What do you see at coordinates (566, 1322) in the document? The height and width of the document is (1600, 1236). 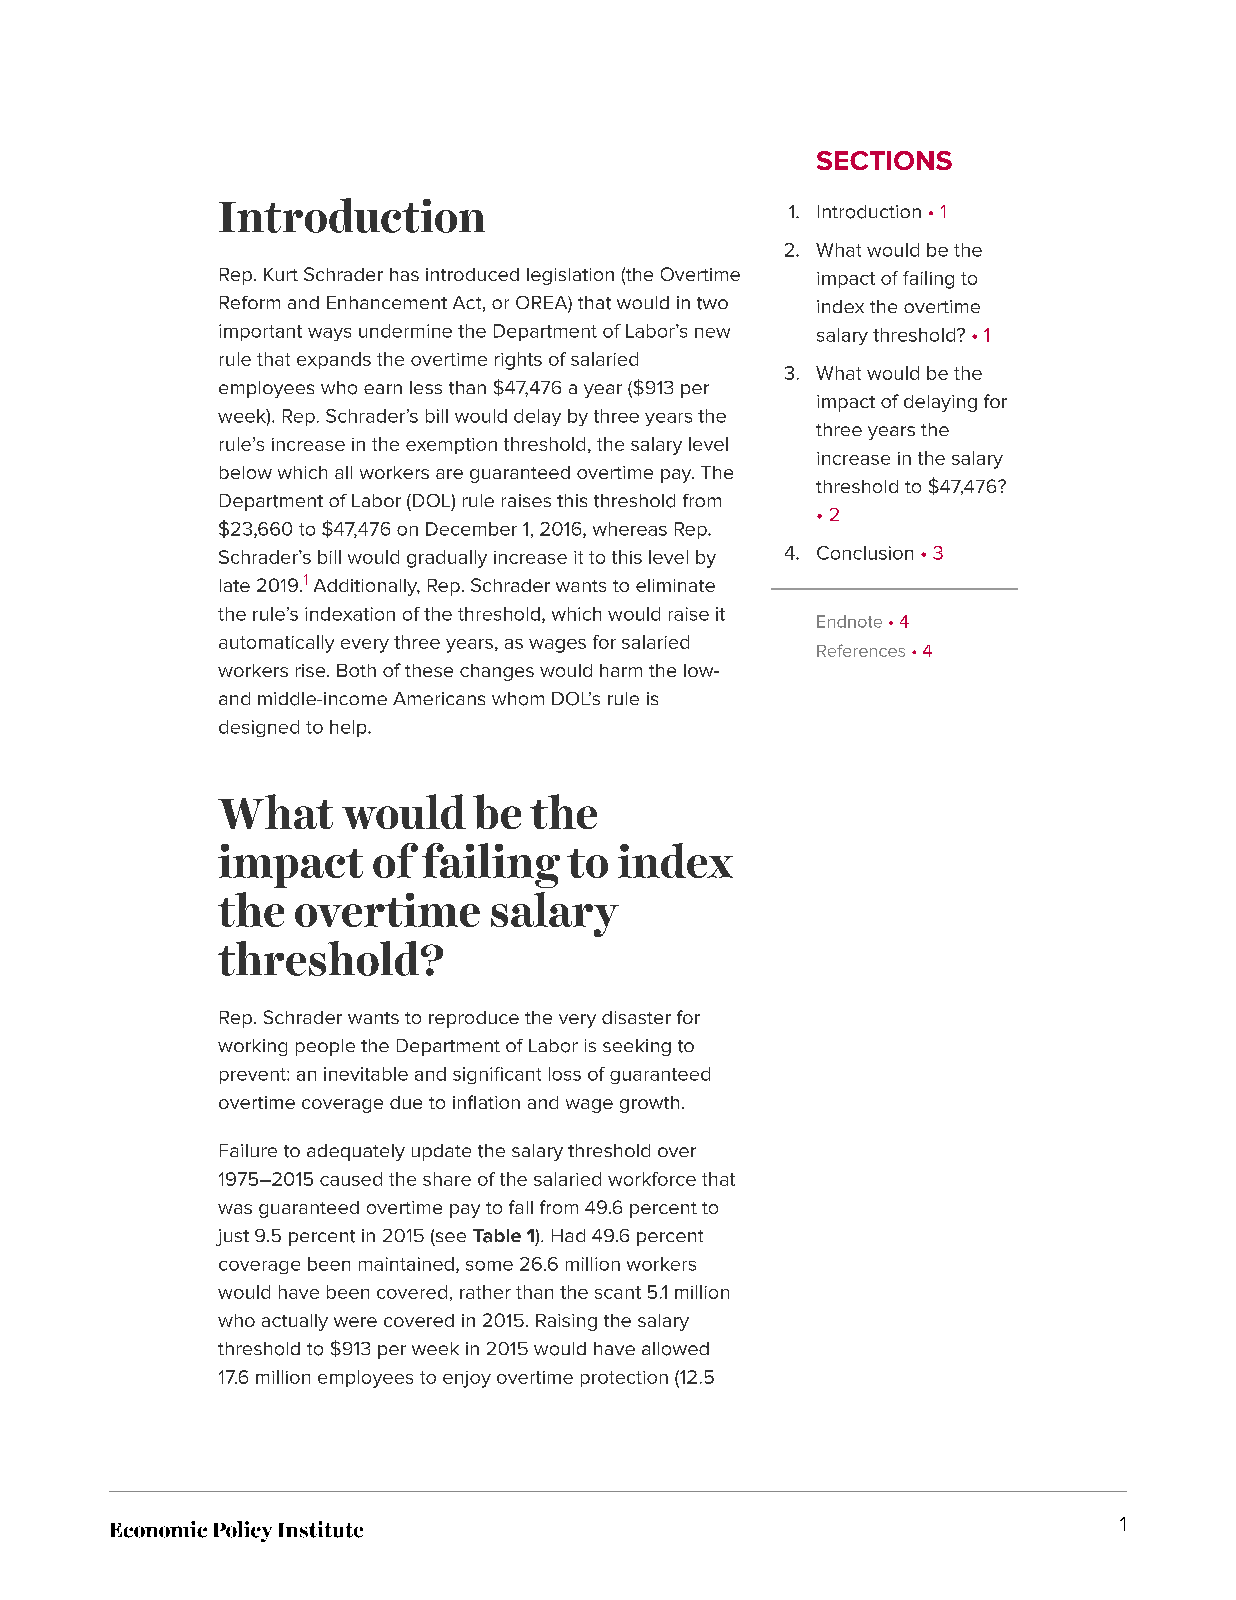 I see `Raising` at bounding box center [566, 1322].
